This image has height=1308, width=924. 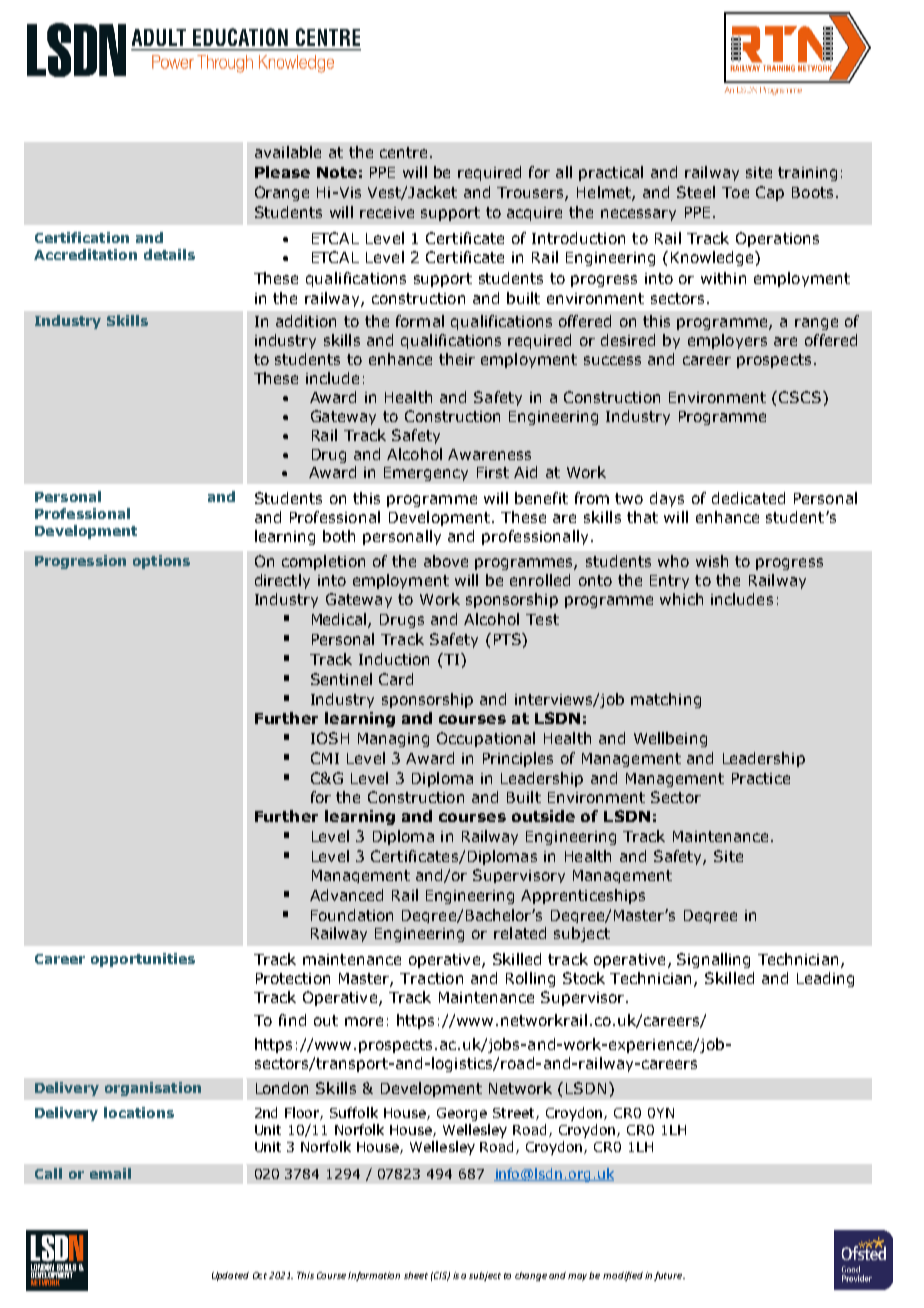 What do you see at coordinates (82, 237) in the image?
I see `Certification` at bounding box center [82, 237].
